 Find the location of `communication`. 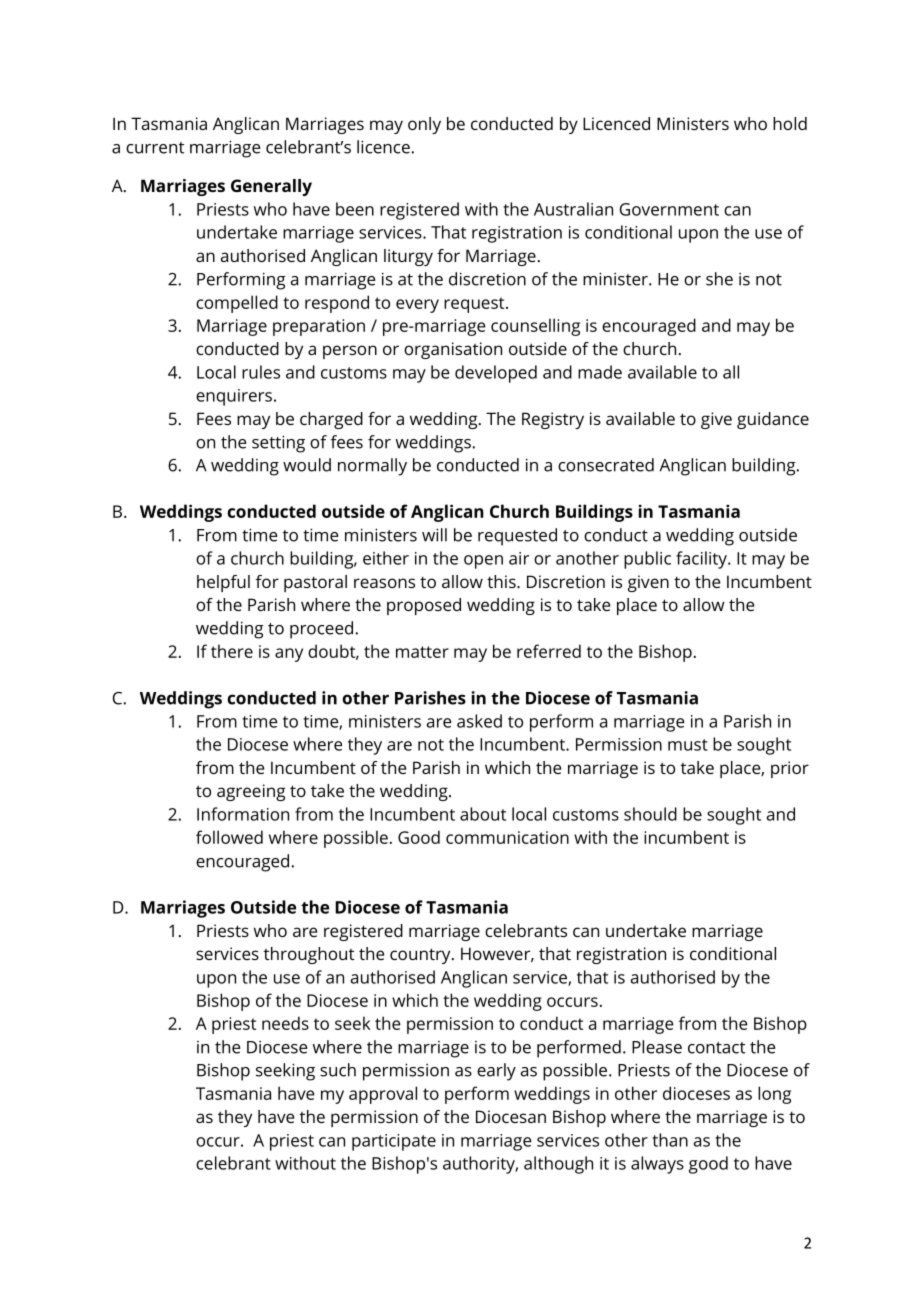

communication is located at coordinates (507, 837).
